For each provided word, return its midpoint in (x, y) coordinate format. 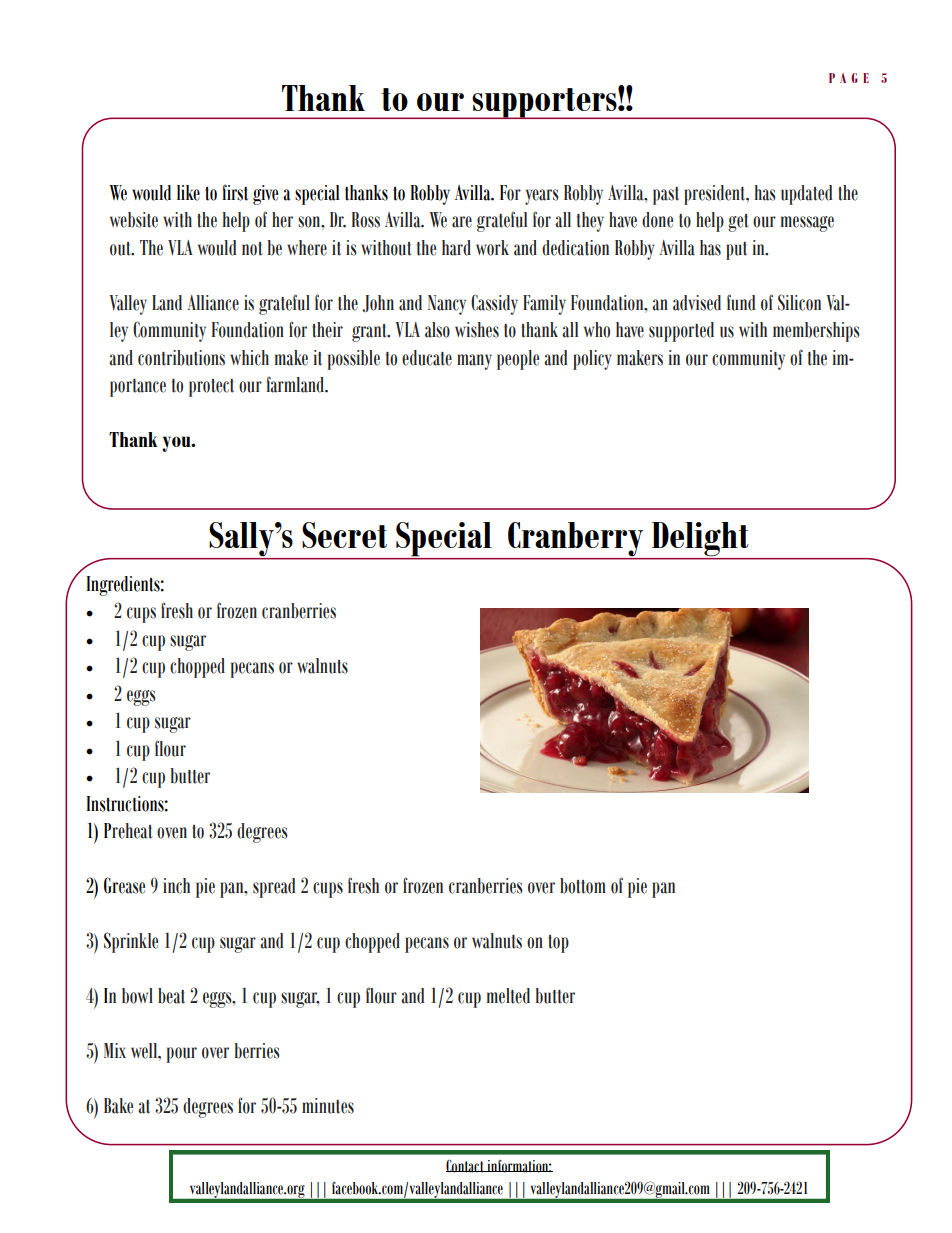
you (177, 444)
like (188, 193)
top (558, 944)
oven (172, 833)
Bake (118, 1106)
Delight (700, 540)
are (462, 222)
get (738, 223)
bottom (583, 886)
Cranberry (576, 540)
